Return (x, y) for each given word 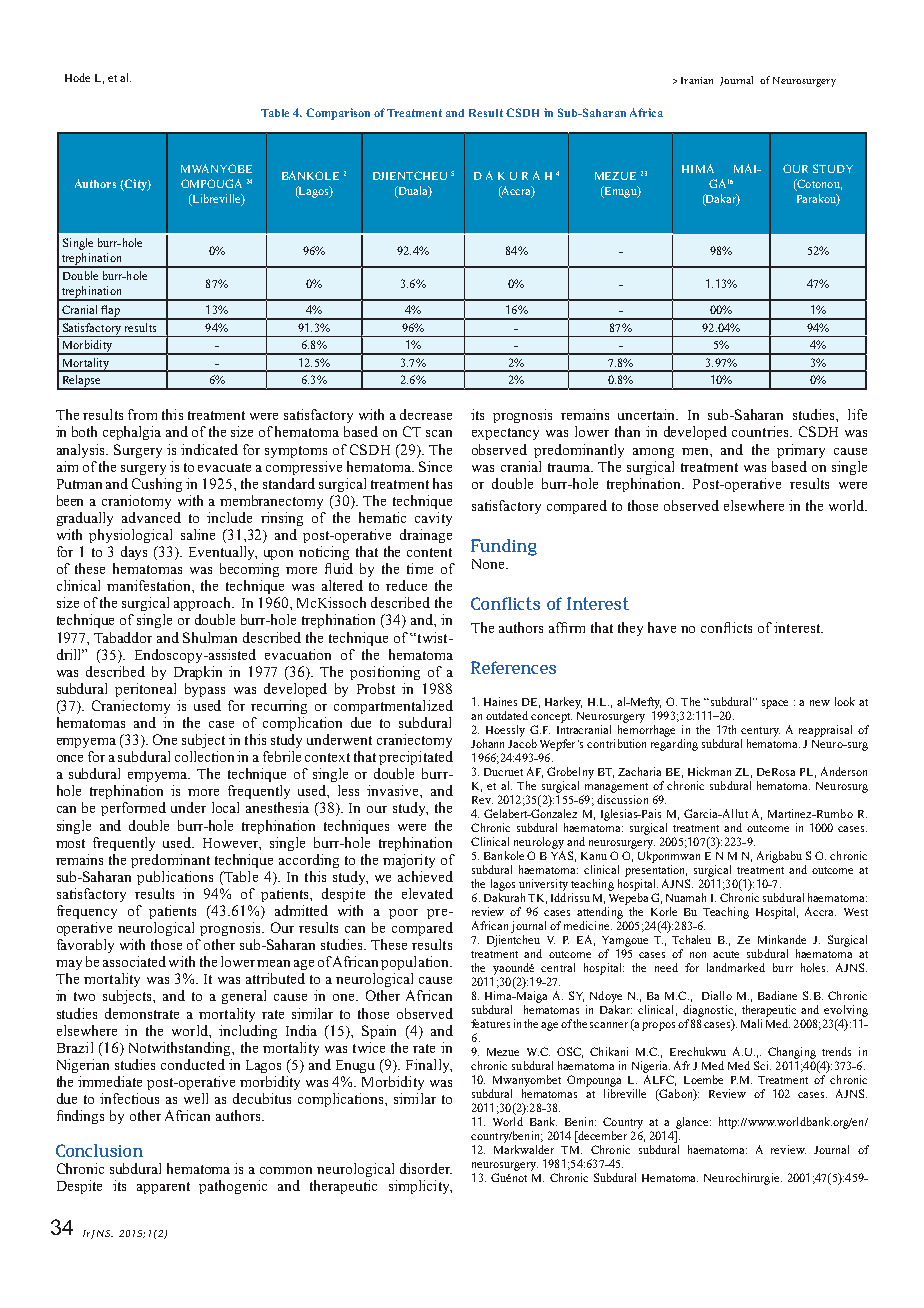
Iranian (697, 80)
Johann (487, 743)
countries (761, 431)
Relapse (82, 382)
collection (204, 756)
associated (134, 961)
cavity (433, 519)
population (416, 963)
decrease (426, 414)
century (760, 732)
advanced (151, 517)
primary (801, 451)
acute (726, 954)
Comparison (338, 114)
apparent (163, 1188)
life (857, 414)
